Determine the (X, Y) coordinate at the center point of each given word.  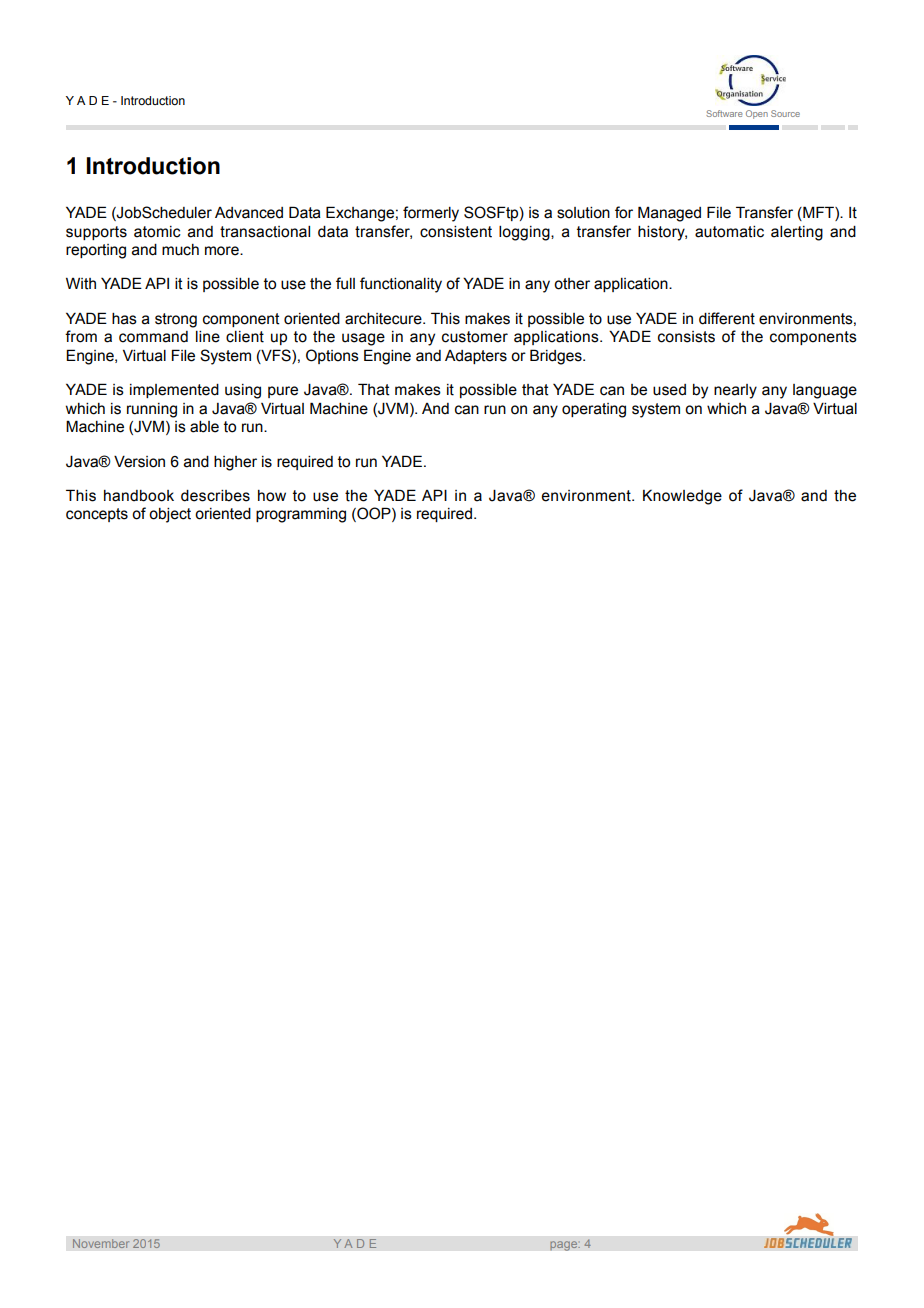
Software (724, 113)
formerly (431, 214)
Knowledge (682, 497)
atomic (157, 232)
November (101, 1244)
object (170, 515)
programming (301, 515)
